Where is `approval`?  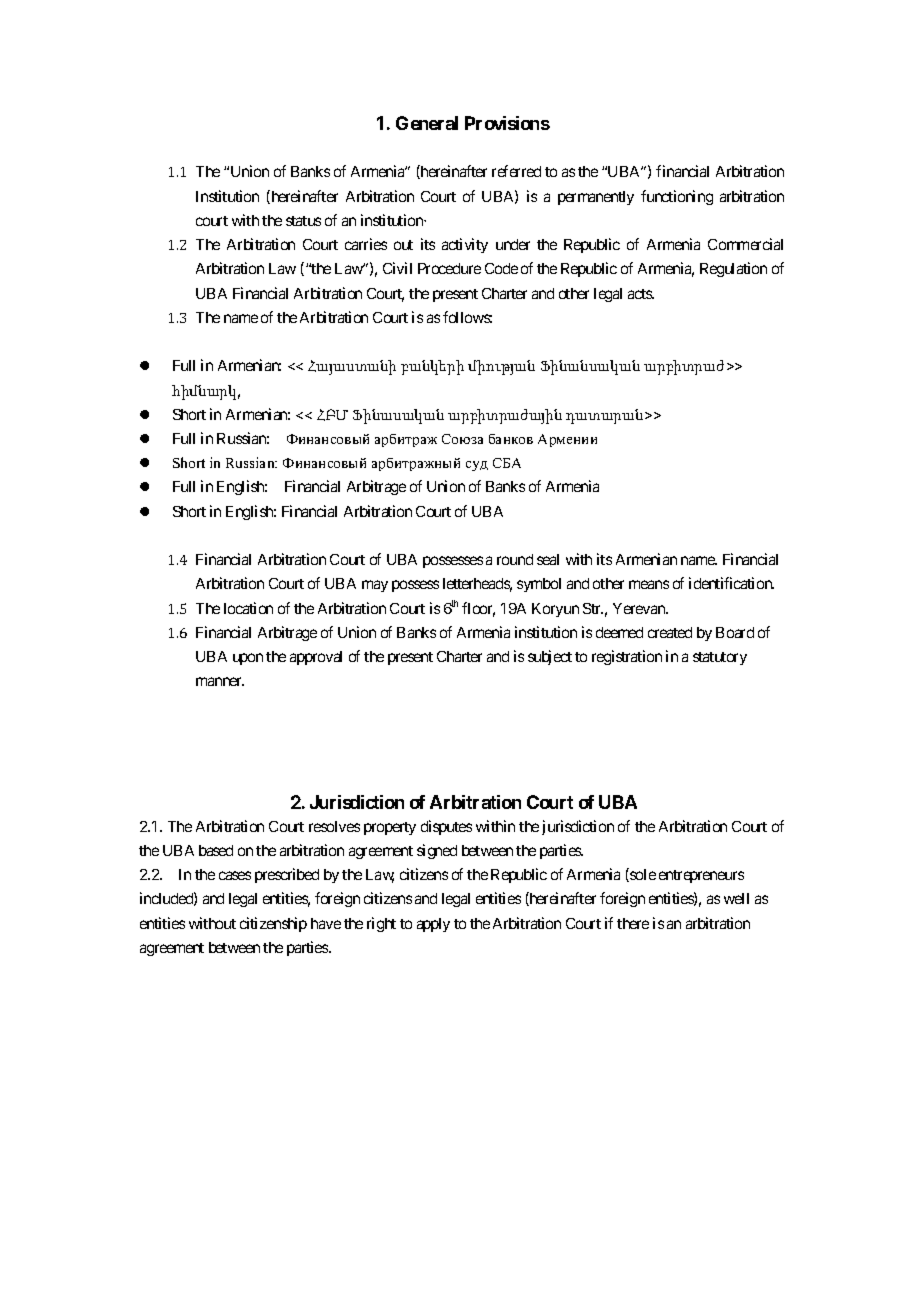 approval is located at coordinates (316, 658).
